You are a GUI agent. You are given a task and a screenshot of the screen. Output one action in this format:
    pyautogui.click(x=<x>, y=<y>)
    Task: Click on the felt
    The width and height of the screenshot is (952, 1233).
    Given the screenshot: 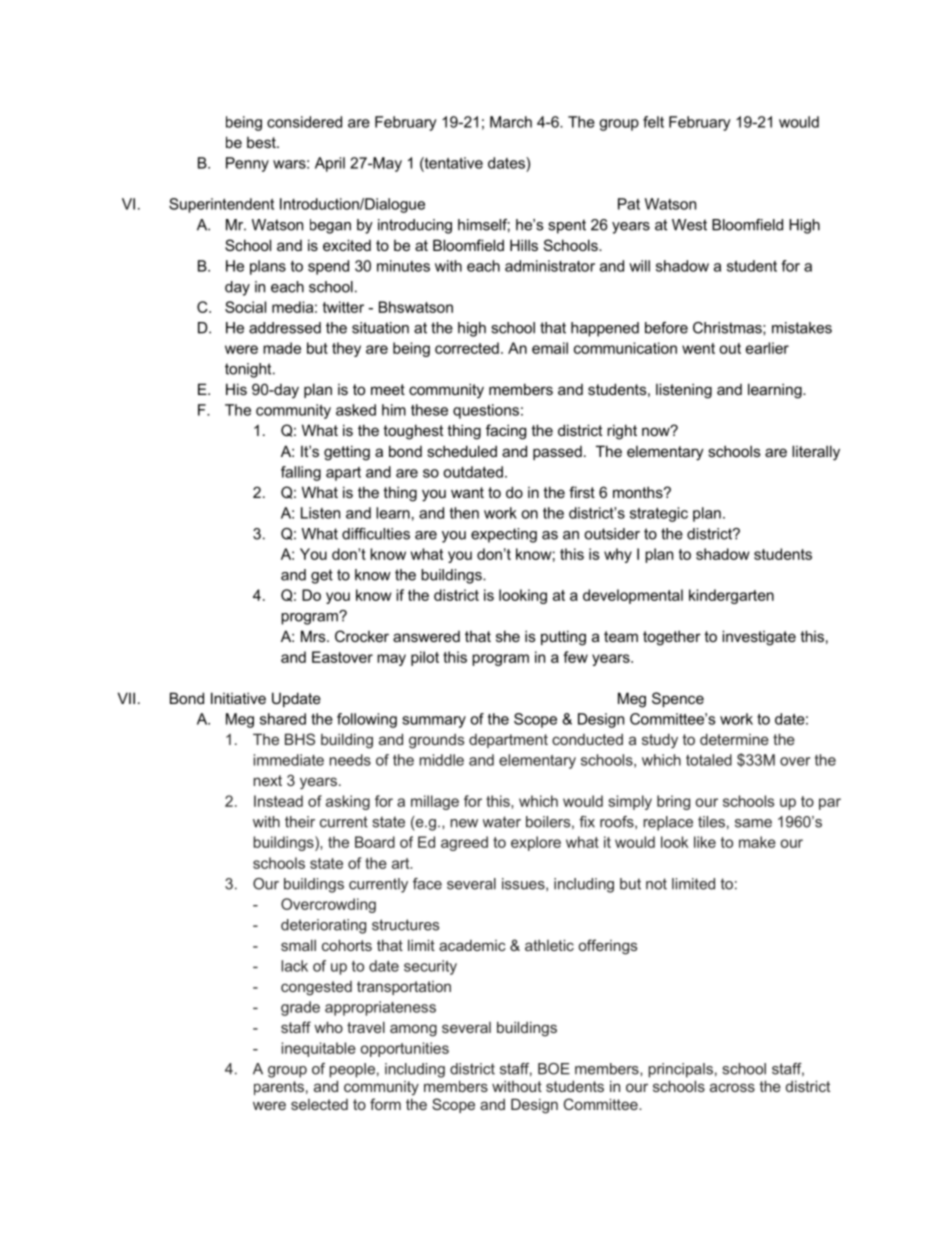 What is the action you would take?
    pyautogui.click(x=653, y=122)
